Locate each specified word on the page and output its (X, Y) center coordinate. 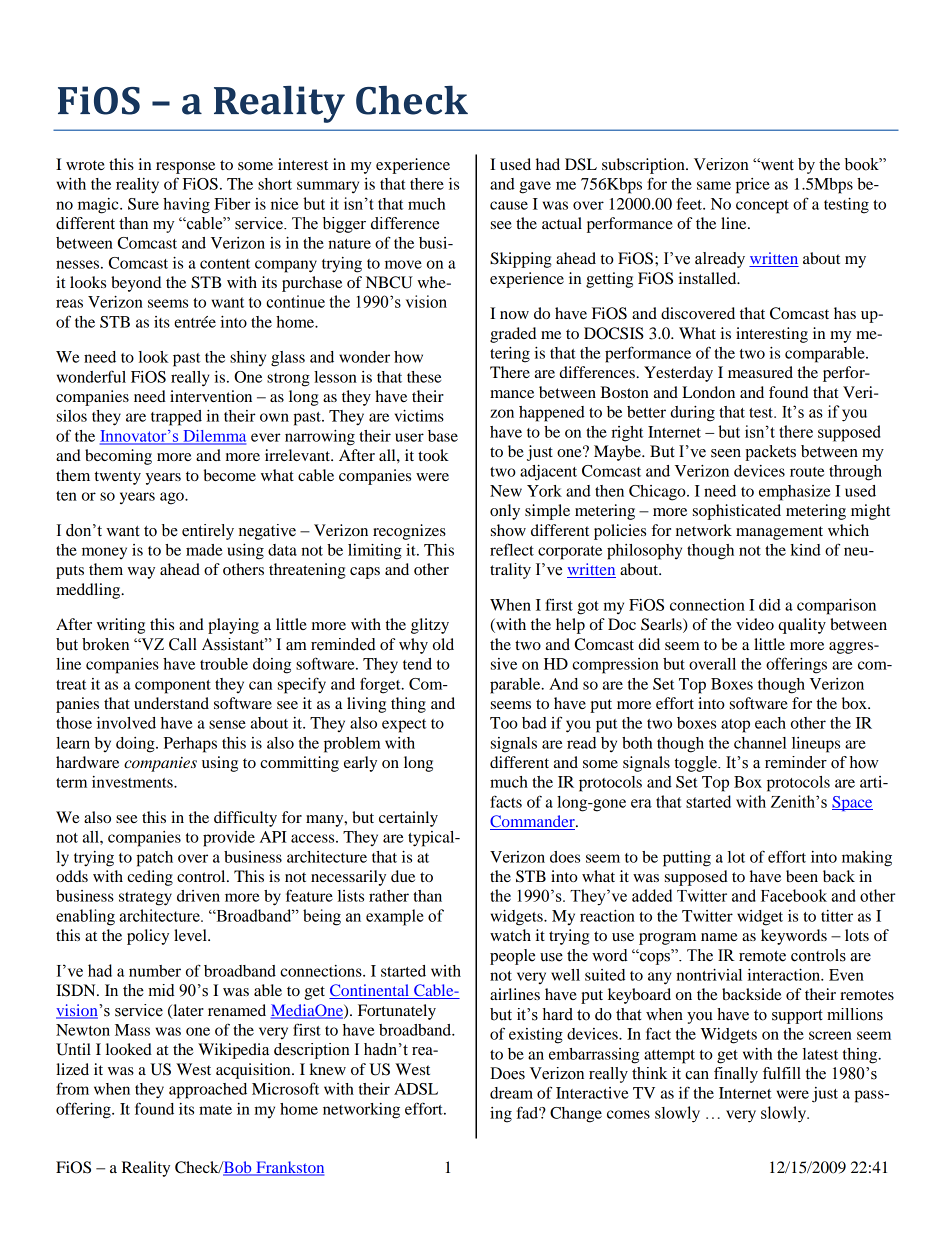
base (443, 436)
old (443, 644)
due (403, 876)
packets (770, 453)
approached (208, 1091)
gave (535, 187)
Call (183, 644)
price (753, 186)
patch (154, 859)
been (802, 876)
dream (511, 1093)
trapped (176, 418)
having (186, 206)
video (755, 624)
